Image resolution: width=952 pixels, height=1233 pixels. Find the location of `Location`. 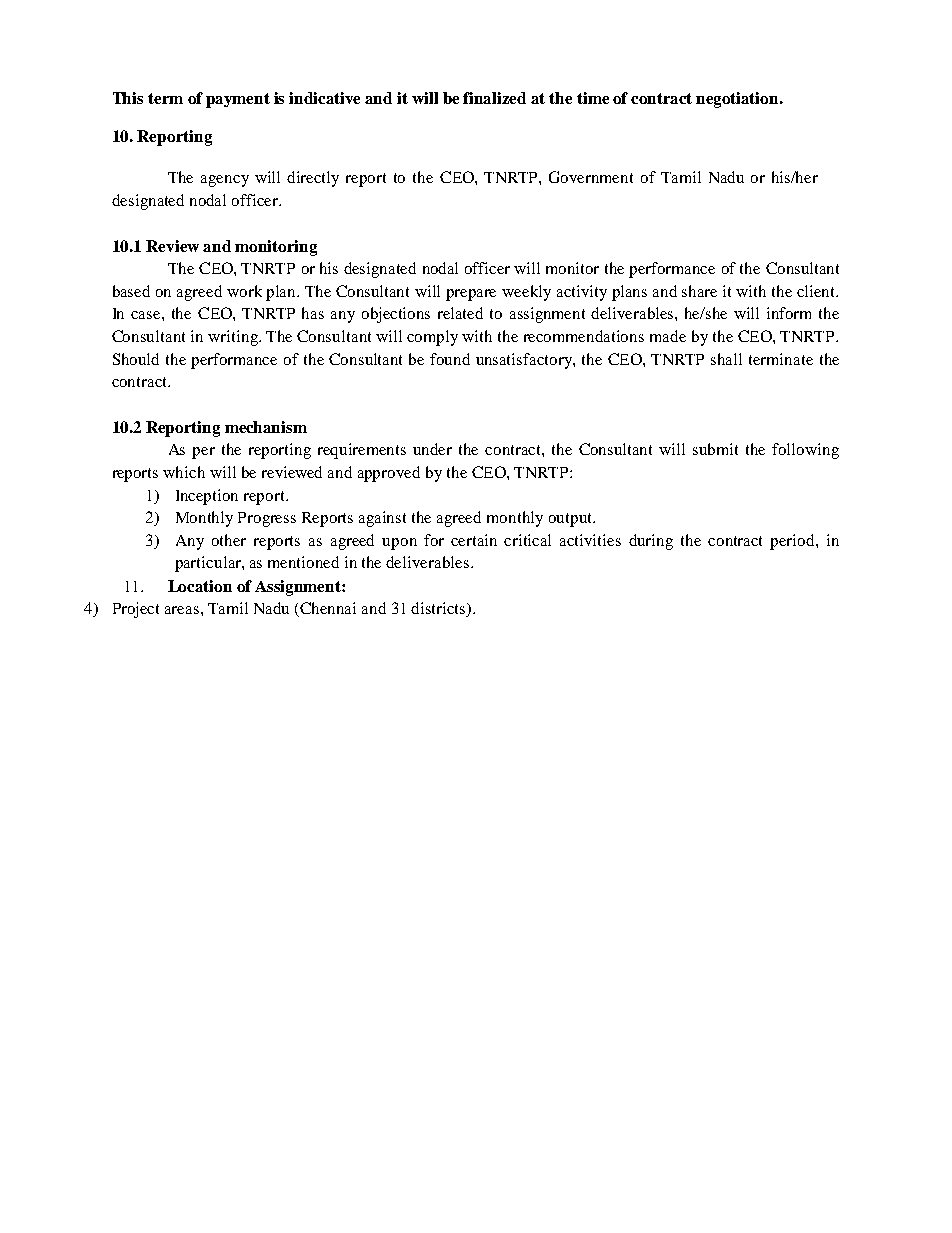

Location is located at coordinates (200, 586).
